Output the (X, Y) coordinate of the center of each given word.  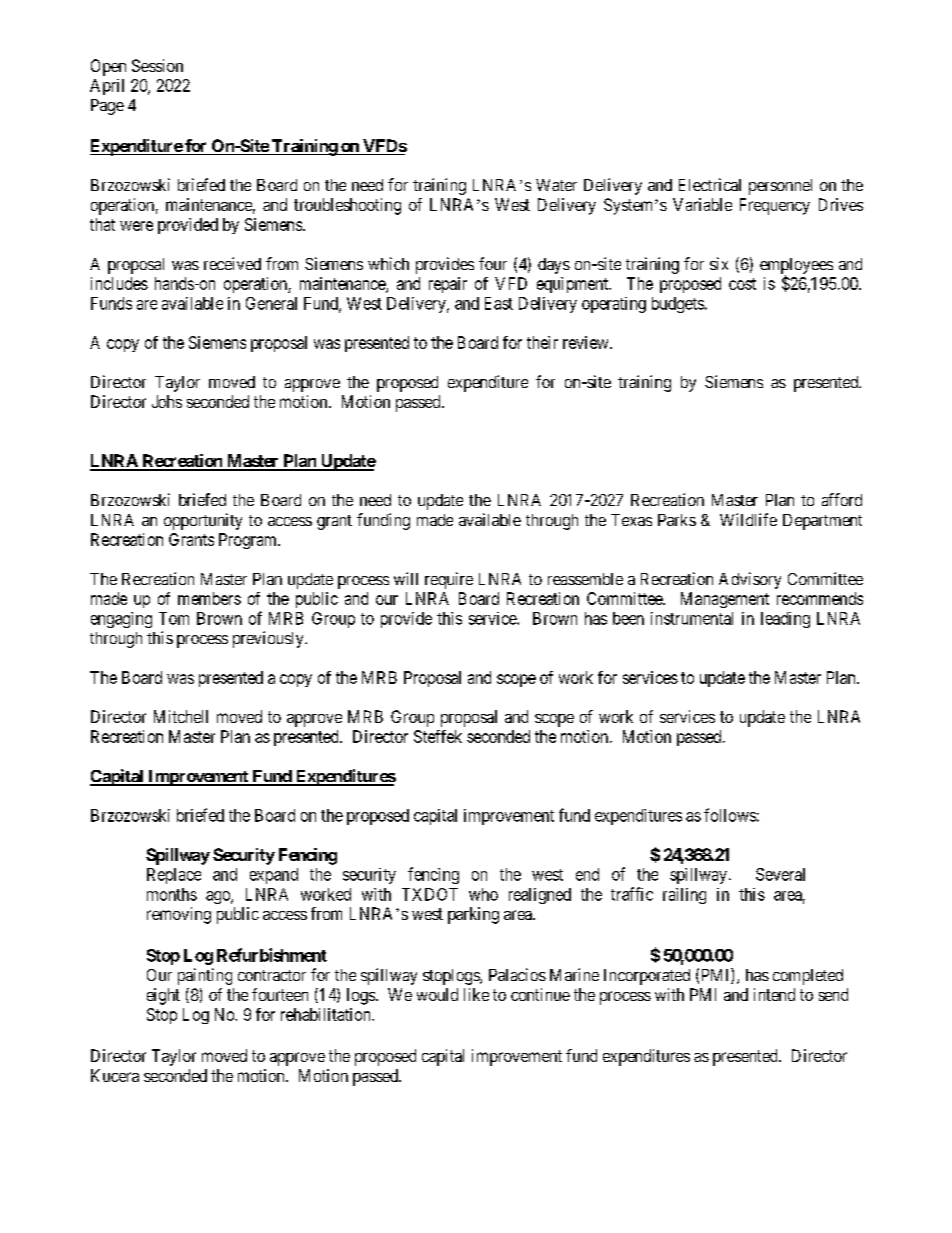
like (476, 994)
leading (785, 620)
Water (556, 185)
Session (157, 65)
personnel (780, 187)
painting (205, 976)
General (271, 303)
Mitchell (181, 716)
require (449, 580)
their (542, 342)
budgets (678, 305)
